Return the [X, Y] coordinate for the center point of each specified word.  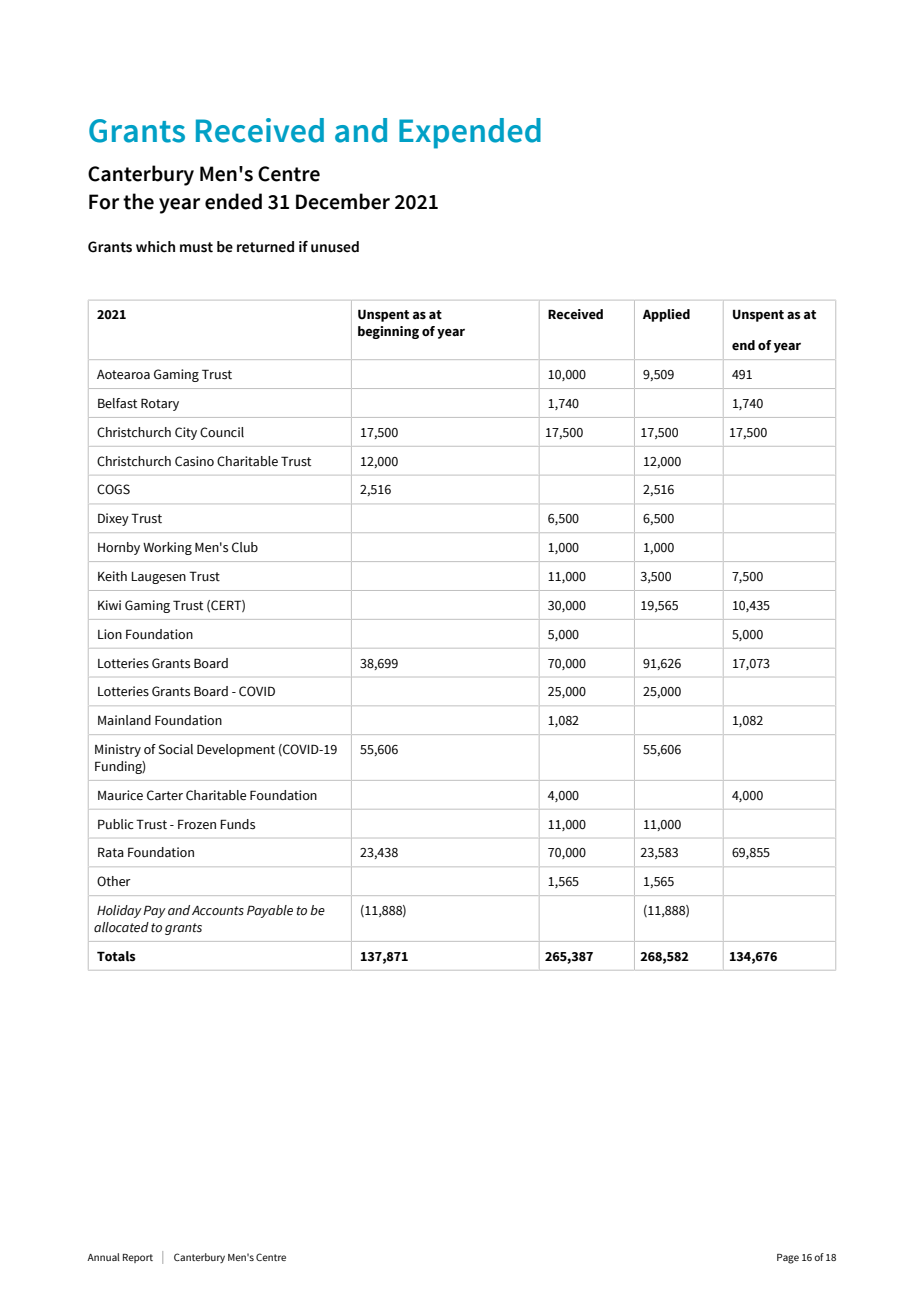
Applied [666, 315]
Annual [103, 1257]
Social [176, 749]
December [343, 201]
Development [236, 750]
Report [138, 1258]
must [196, 247]
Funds [237, 824]
